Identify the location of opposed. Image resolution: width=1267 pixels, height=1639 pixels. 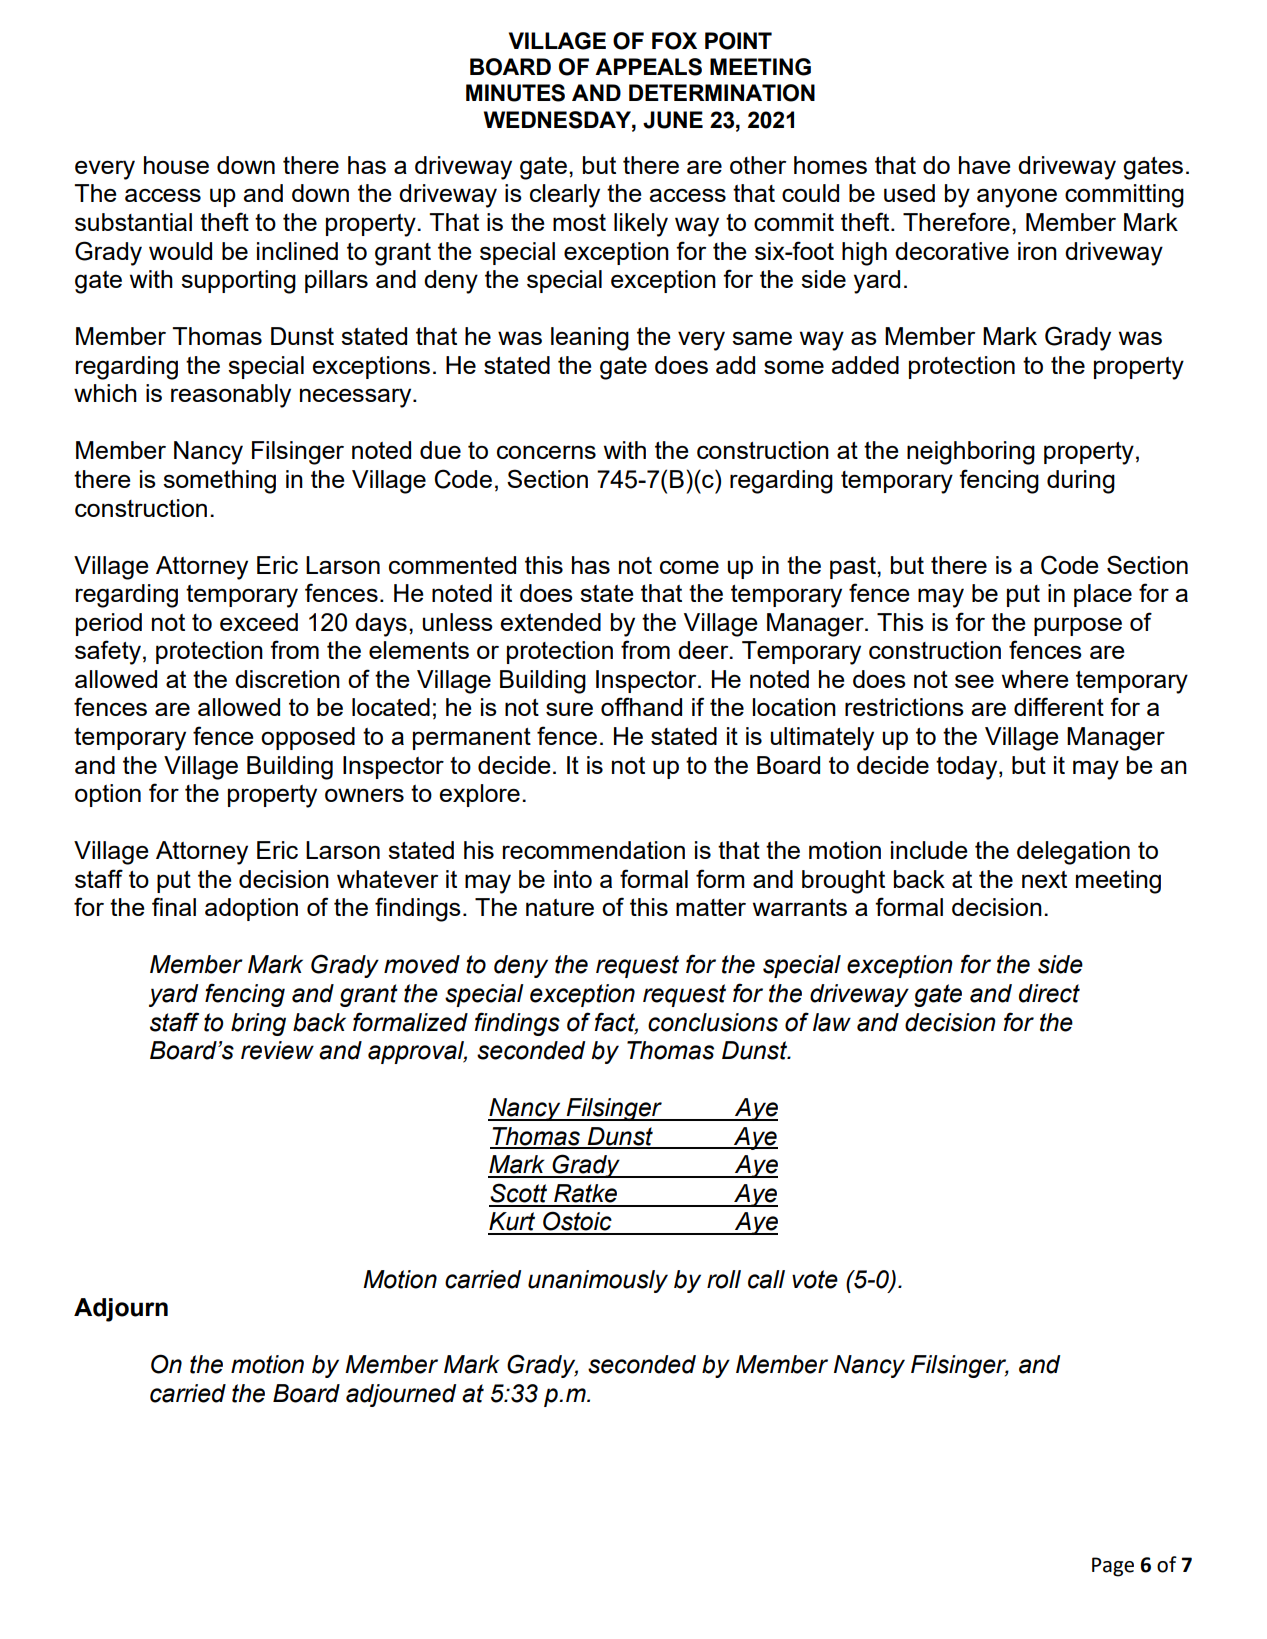
(308, 738).
